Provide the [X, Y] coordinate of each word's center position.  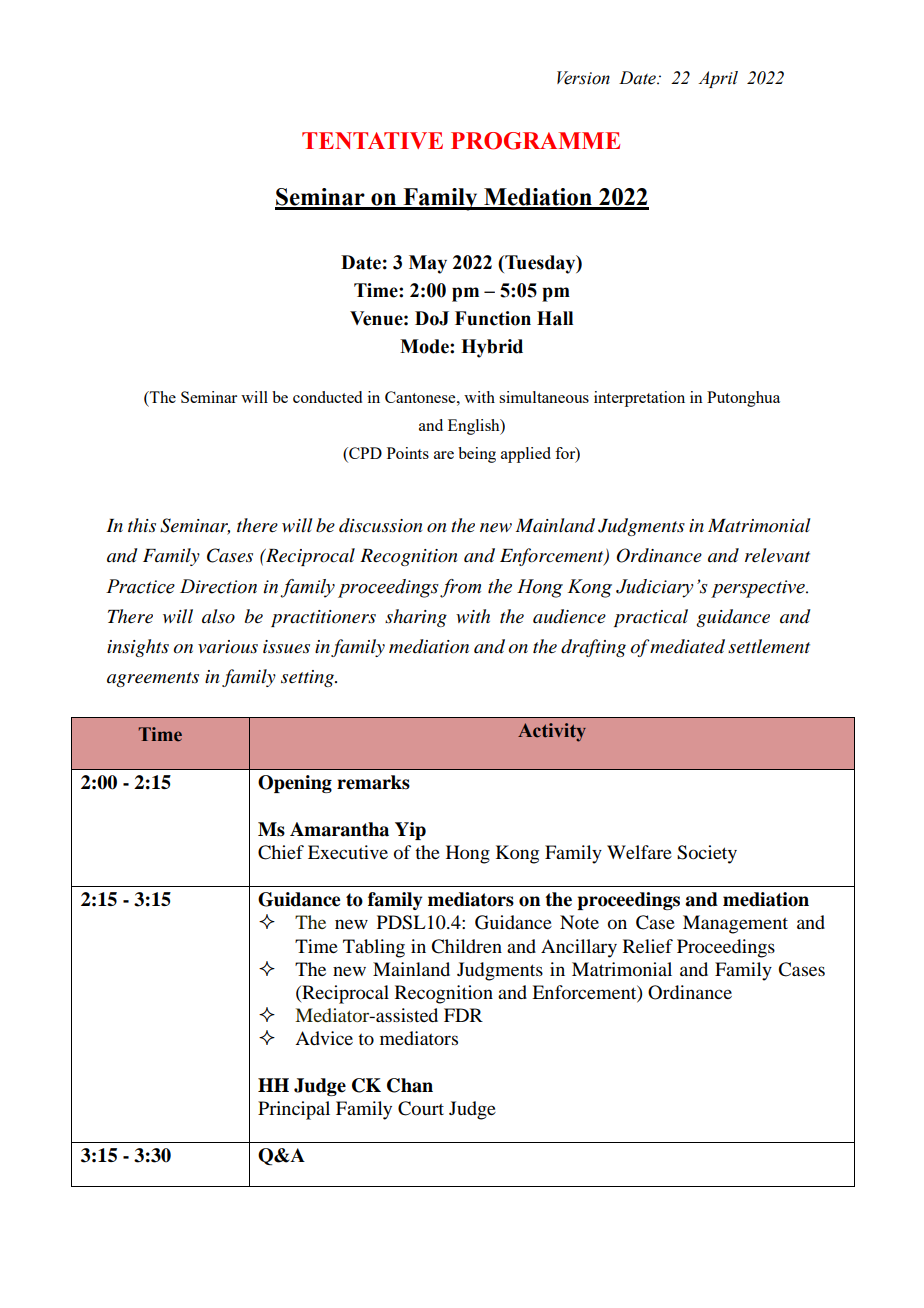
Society [707, 854]
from [460, 588]
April [718, 79]
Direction [218, 586]
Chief [281, 852]
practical [651, 618]
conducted [327, 397]
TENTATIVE [372, 140]
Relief [648, 946]
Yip [410, 831]
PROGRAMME [535, 141]
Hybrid [492, 348]
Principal [294, 1110]
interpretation [639, 399]
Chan [410, 1085]
